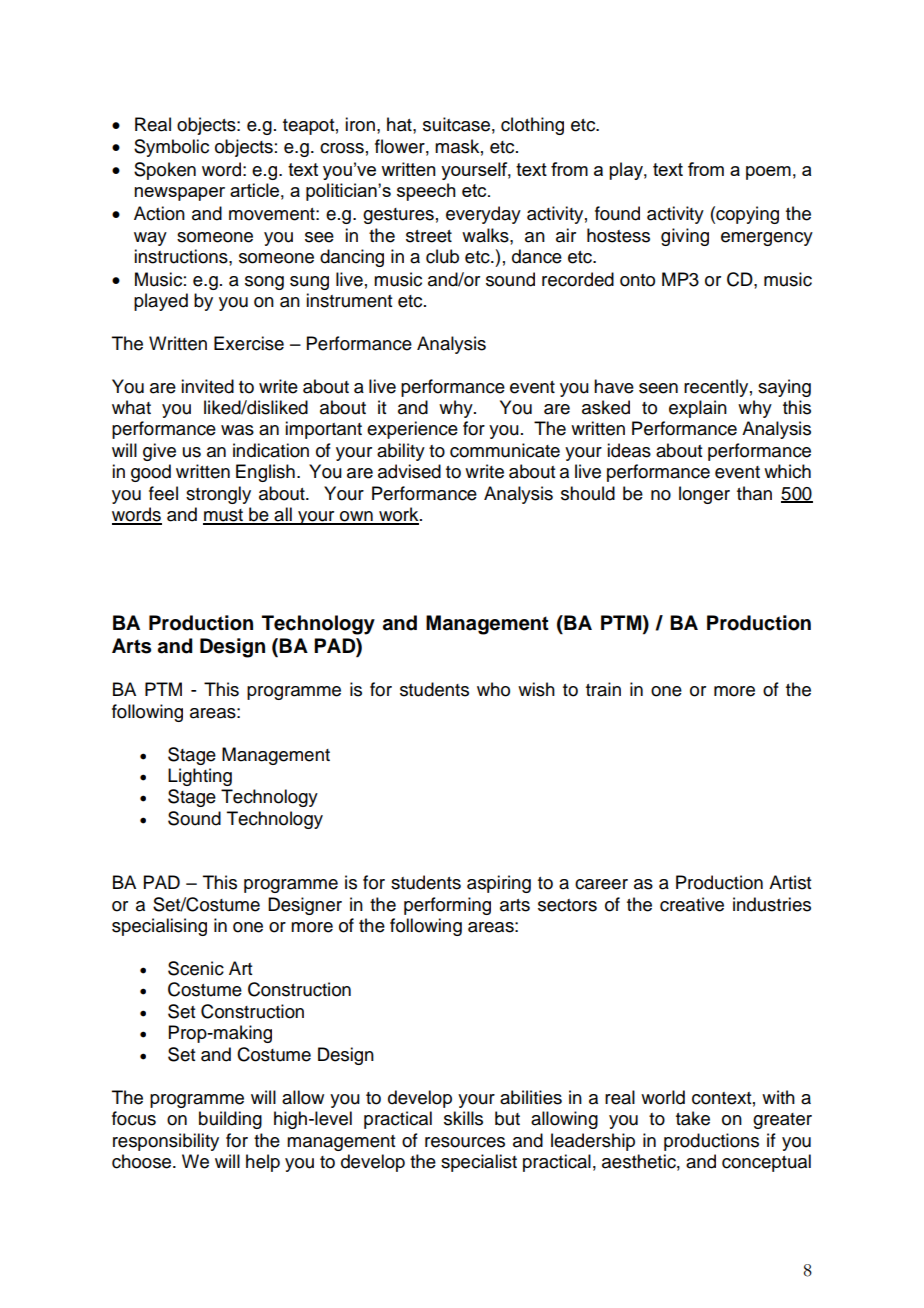 The image size is (924, 1308). Describe the element at coordinates (218, 495) in the screenshot. I see `strongly` at that location.
